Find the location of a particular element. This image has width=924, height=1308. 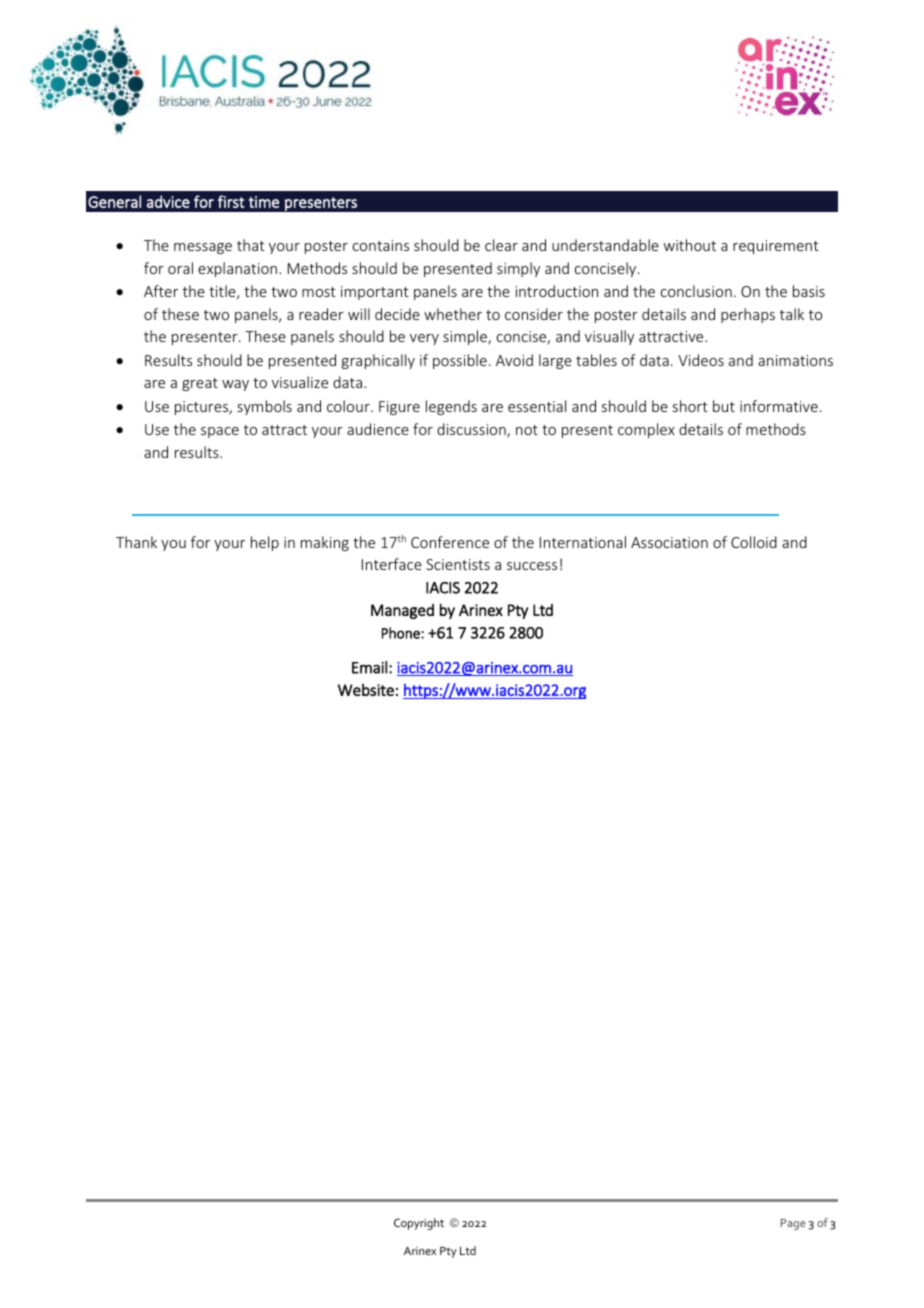

discussion is located at coordinates (472, 430).
